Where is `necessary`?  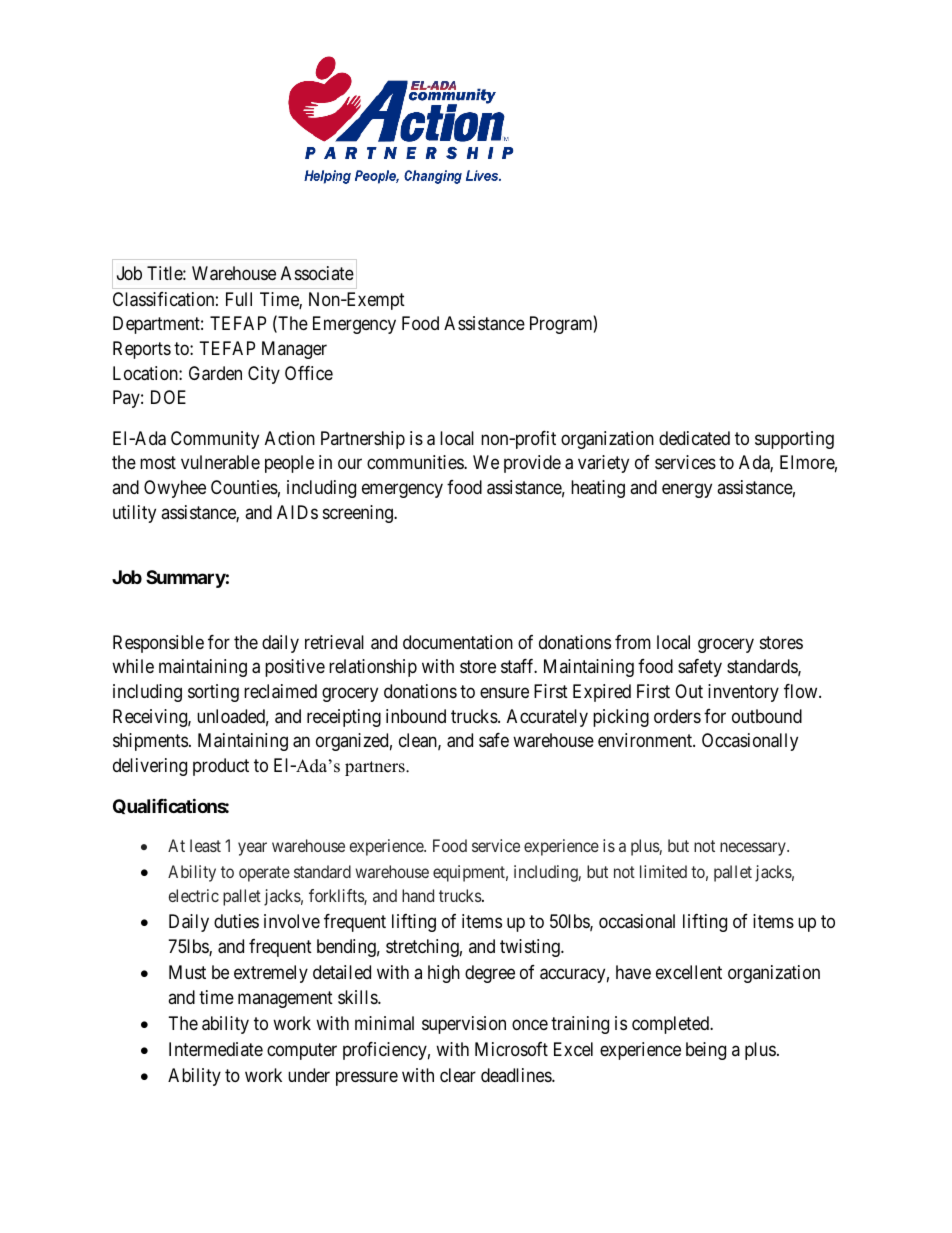 necessary is located at coordinates (754, 849).
